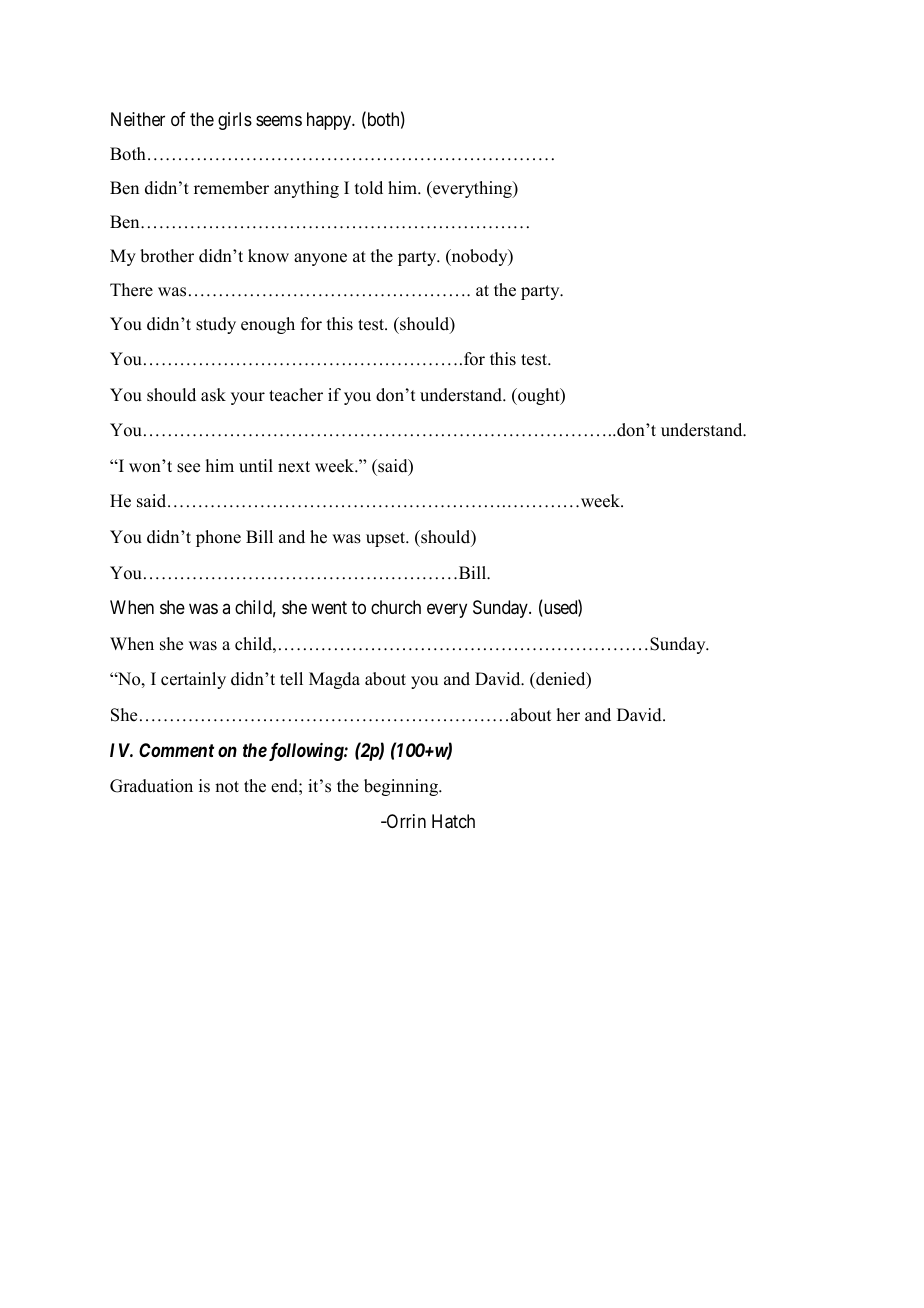 The image size is (924, 1308). What do you see at coordinates (396, 607) in the screenshot?
I see `church` at bounding box center [396, 607].
